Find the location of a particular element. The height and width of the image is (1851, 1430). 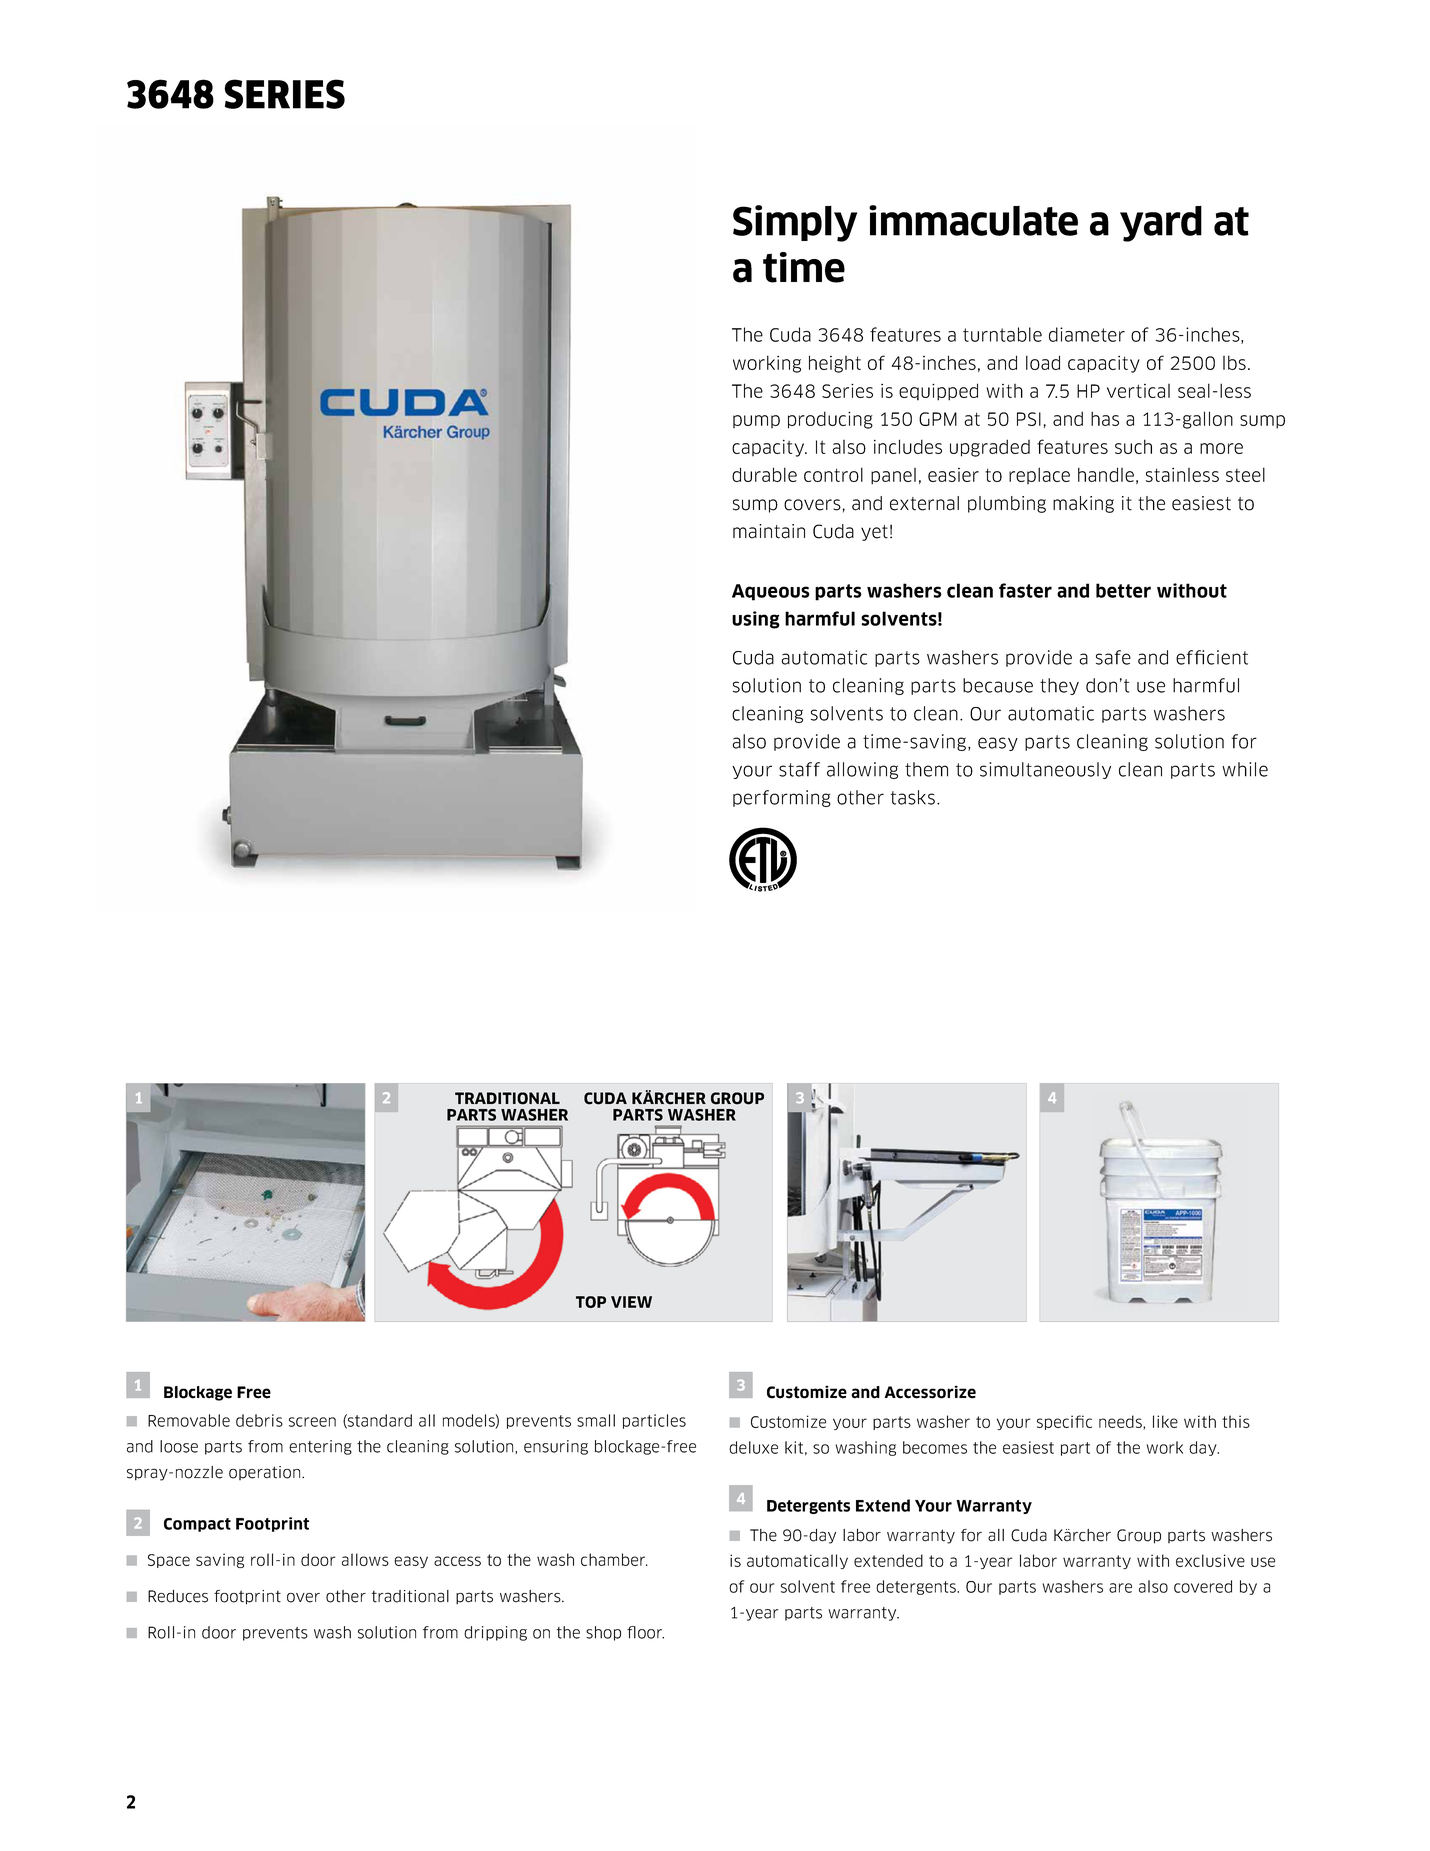

simultaneously is located at coordinates (1045, 770).
